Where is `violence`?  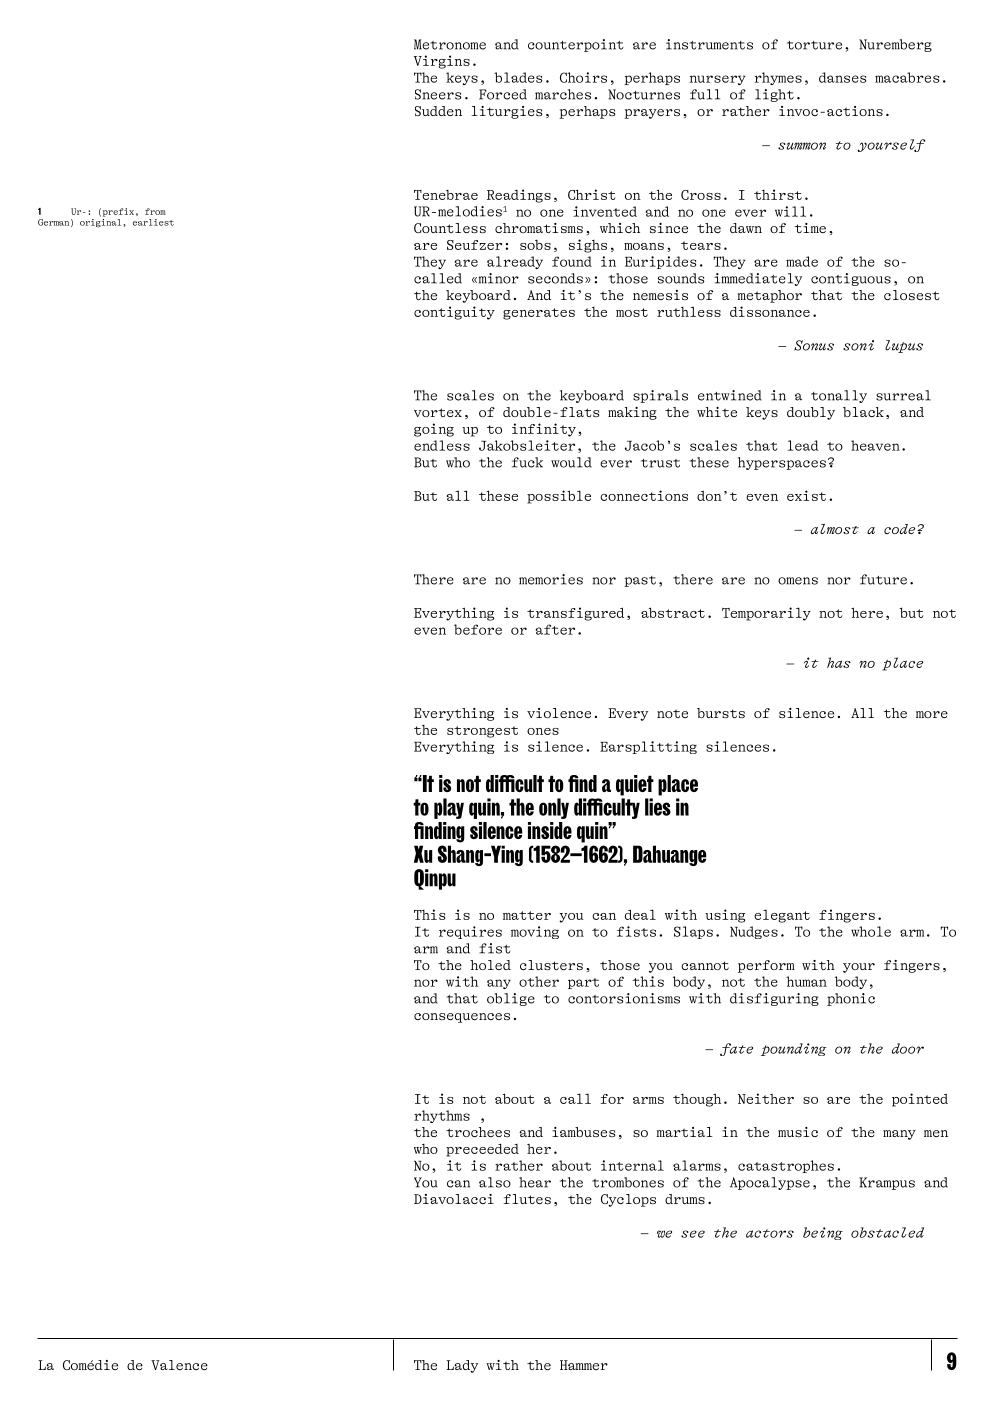 violence is located at coordinates (559, 713).
